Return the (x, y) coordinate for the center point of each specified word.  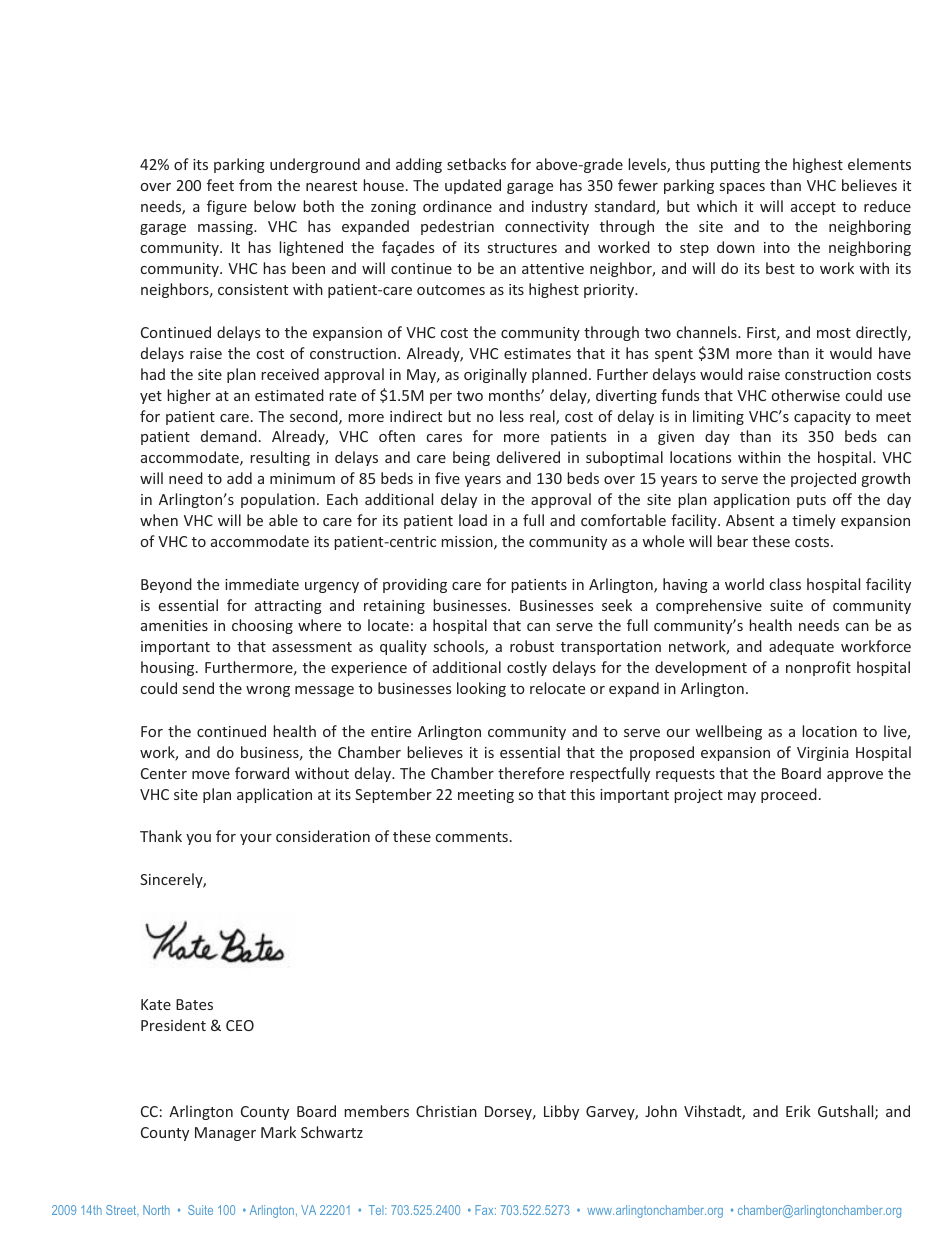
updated (473, 186)
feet (220, 185)
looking (481, 689)
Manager (225, 1134)
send (198, 688)
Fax (485, 1210)
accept (813, 208)
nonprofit (818, 668)
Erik (798, 1111)
